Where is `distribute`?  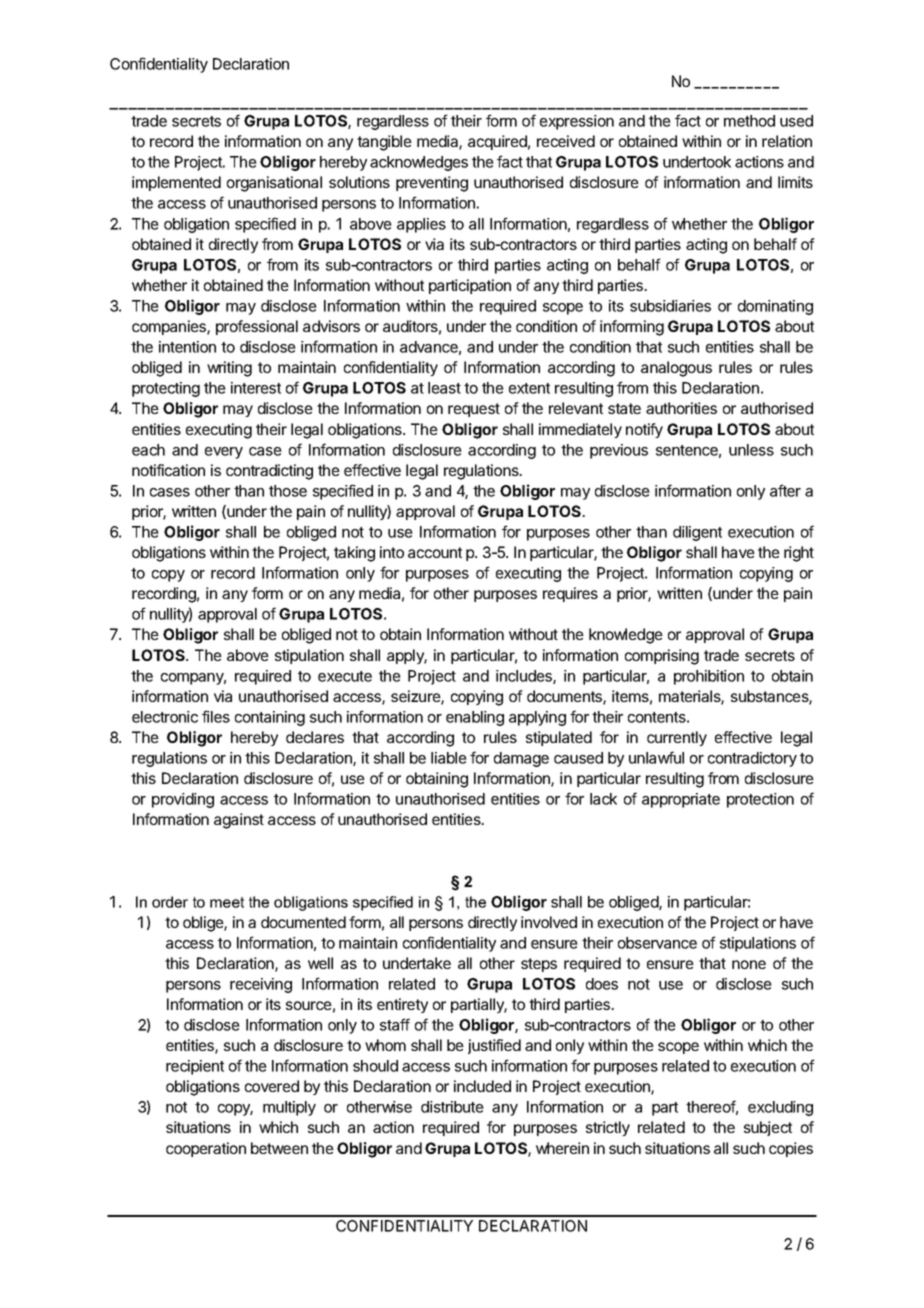 distribute is located at coordinates (452, 1107).
